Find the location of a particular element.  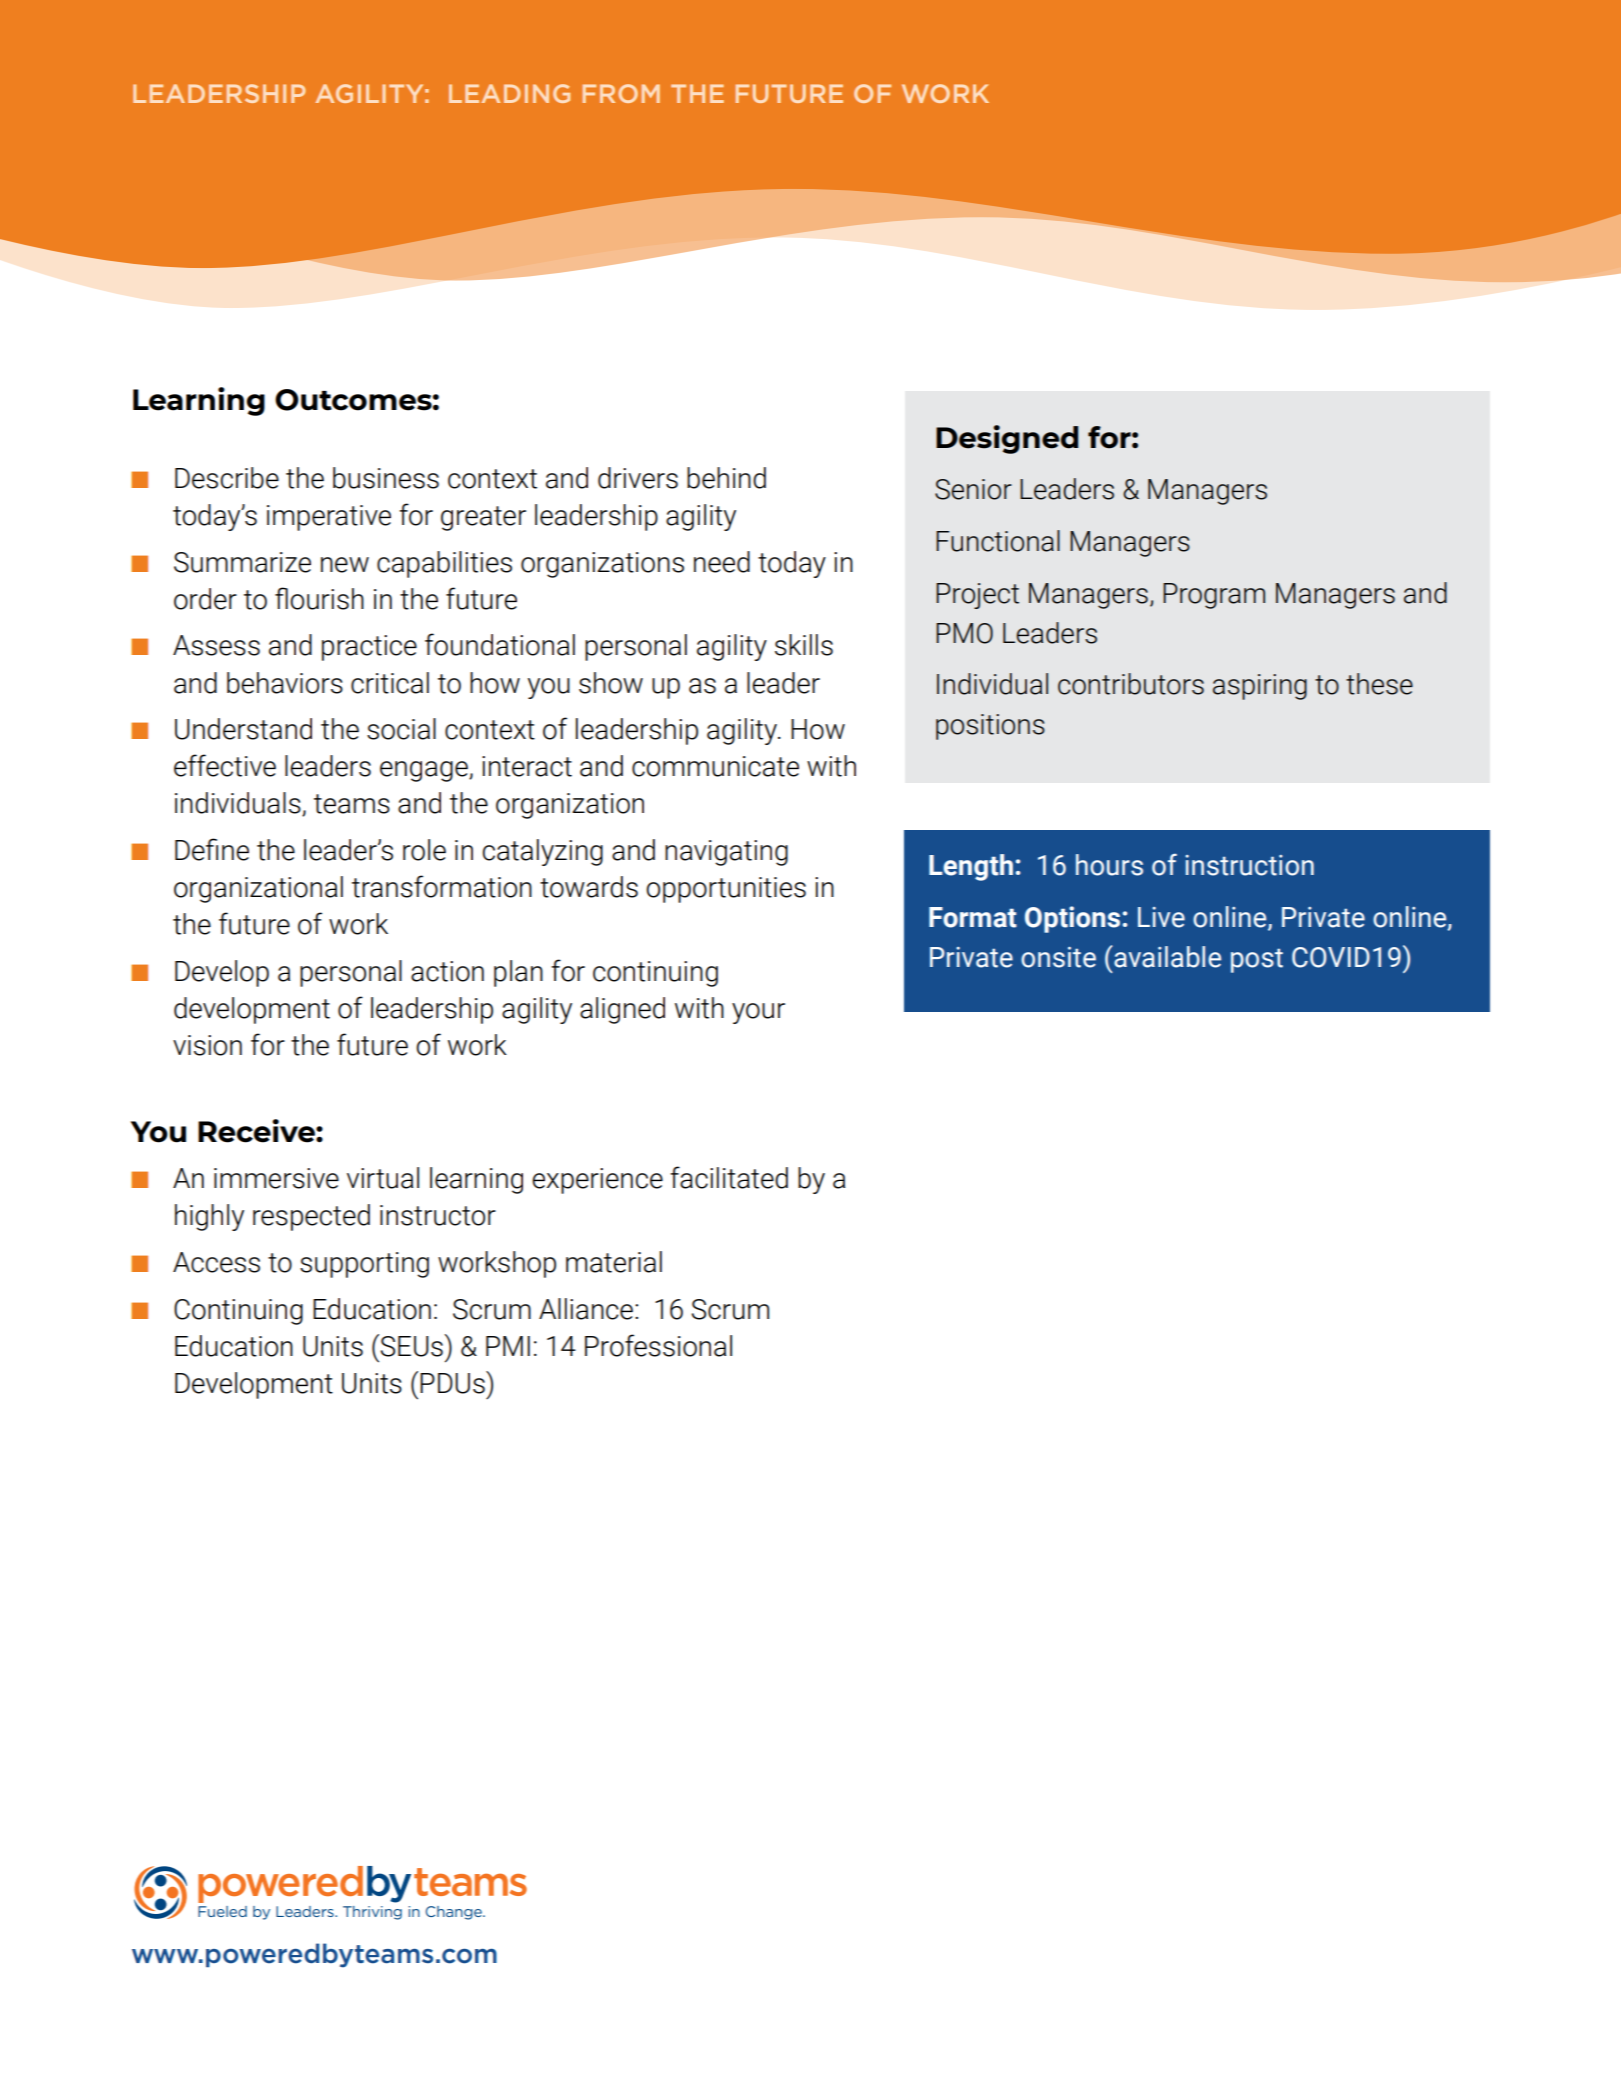

Professional is located at coordinates (658, 1345).
